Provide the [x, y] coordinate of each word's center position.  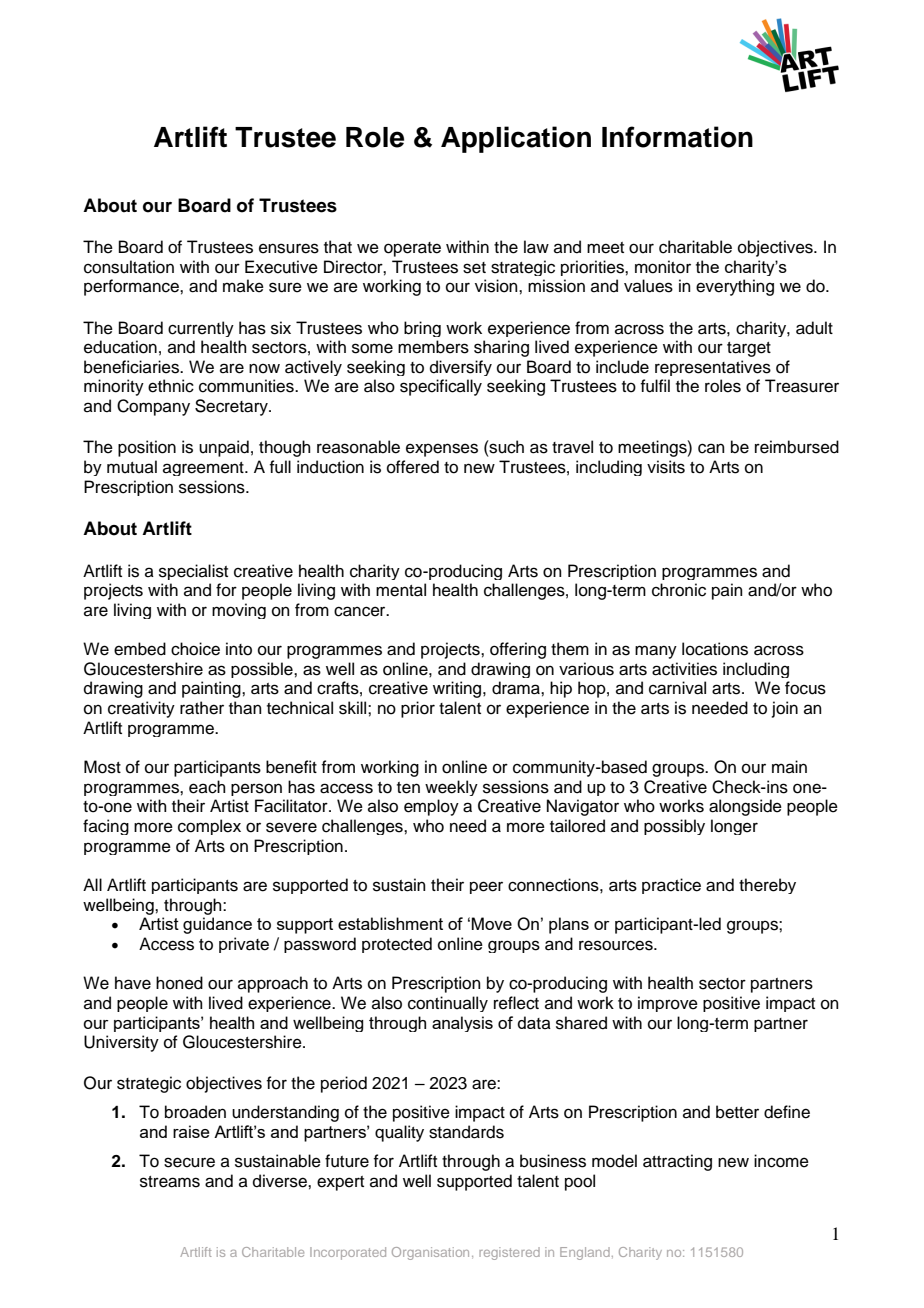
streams [170, 1182]
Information [677, 137]
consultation [129, 267]
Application [516, 139]
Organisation [430, 1253]
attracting [677, 1162]
